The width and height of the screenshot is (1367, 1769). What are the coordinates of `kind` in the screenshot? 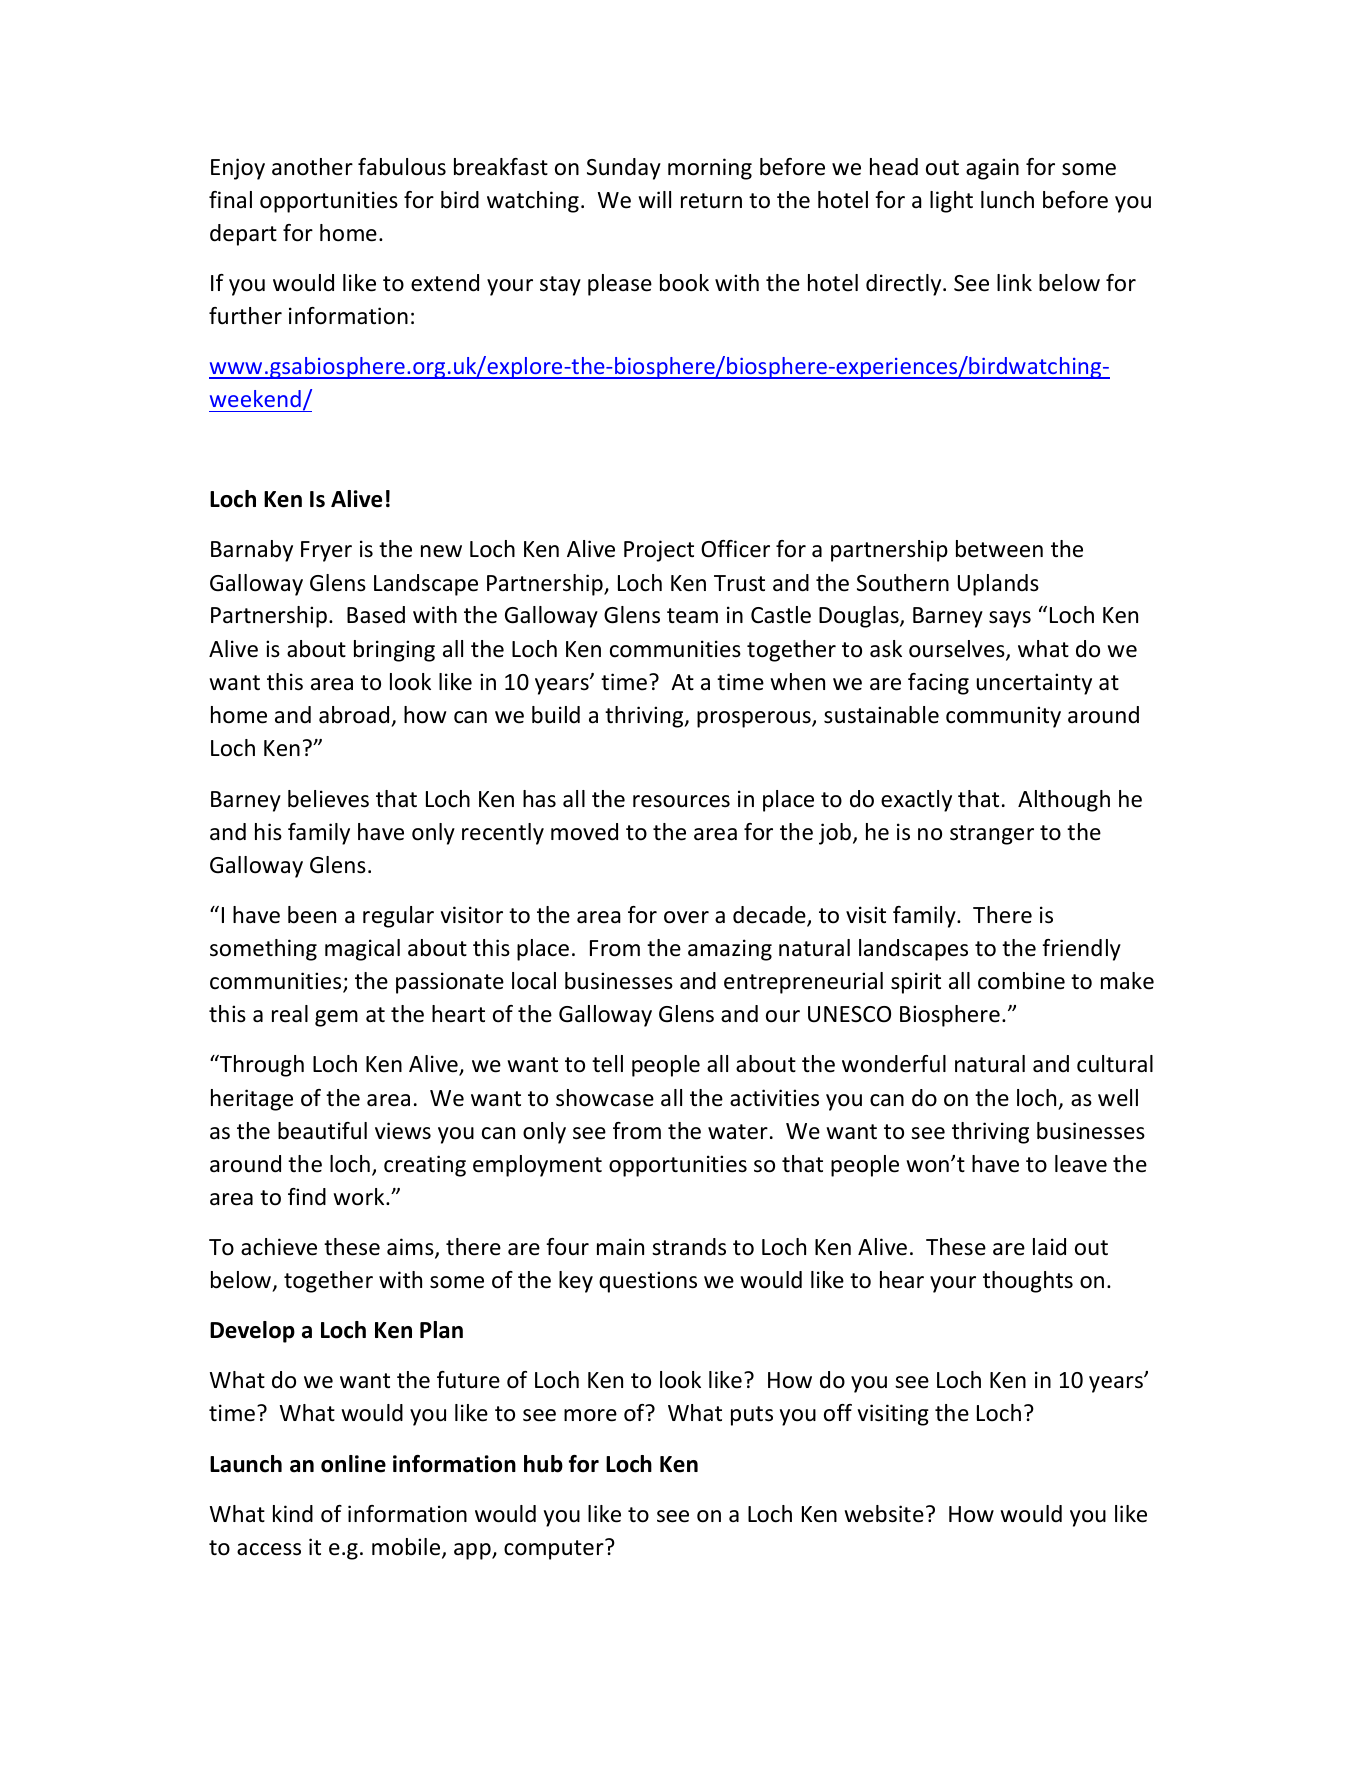 It's located at (293, 1514).
